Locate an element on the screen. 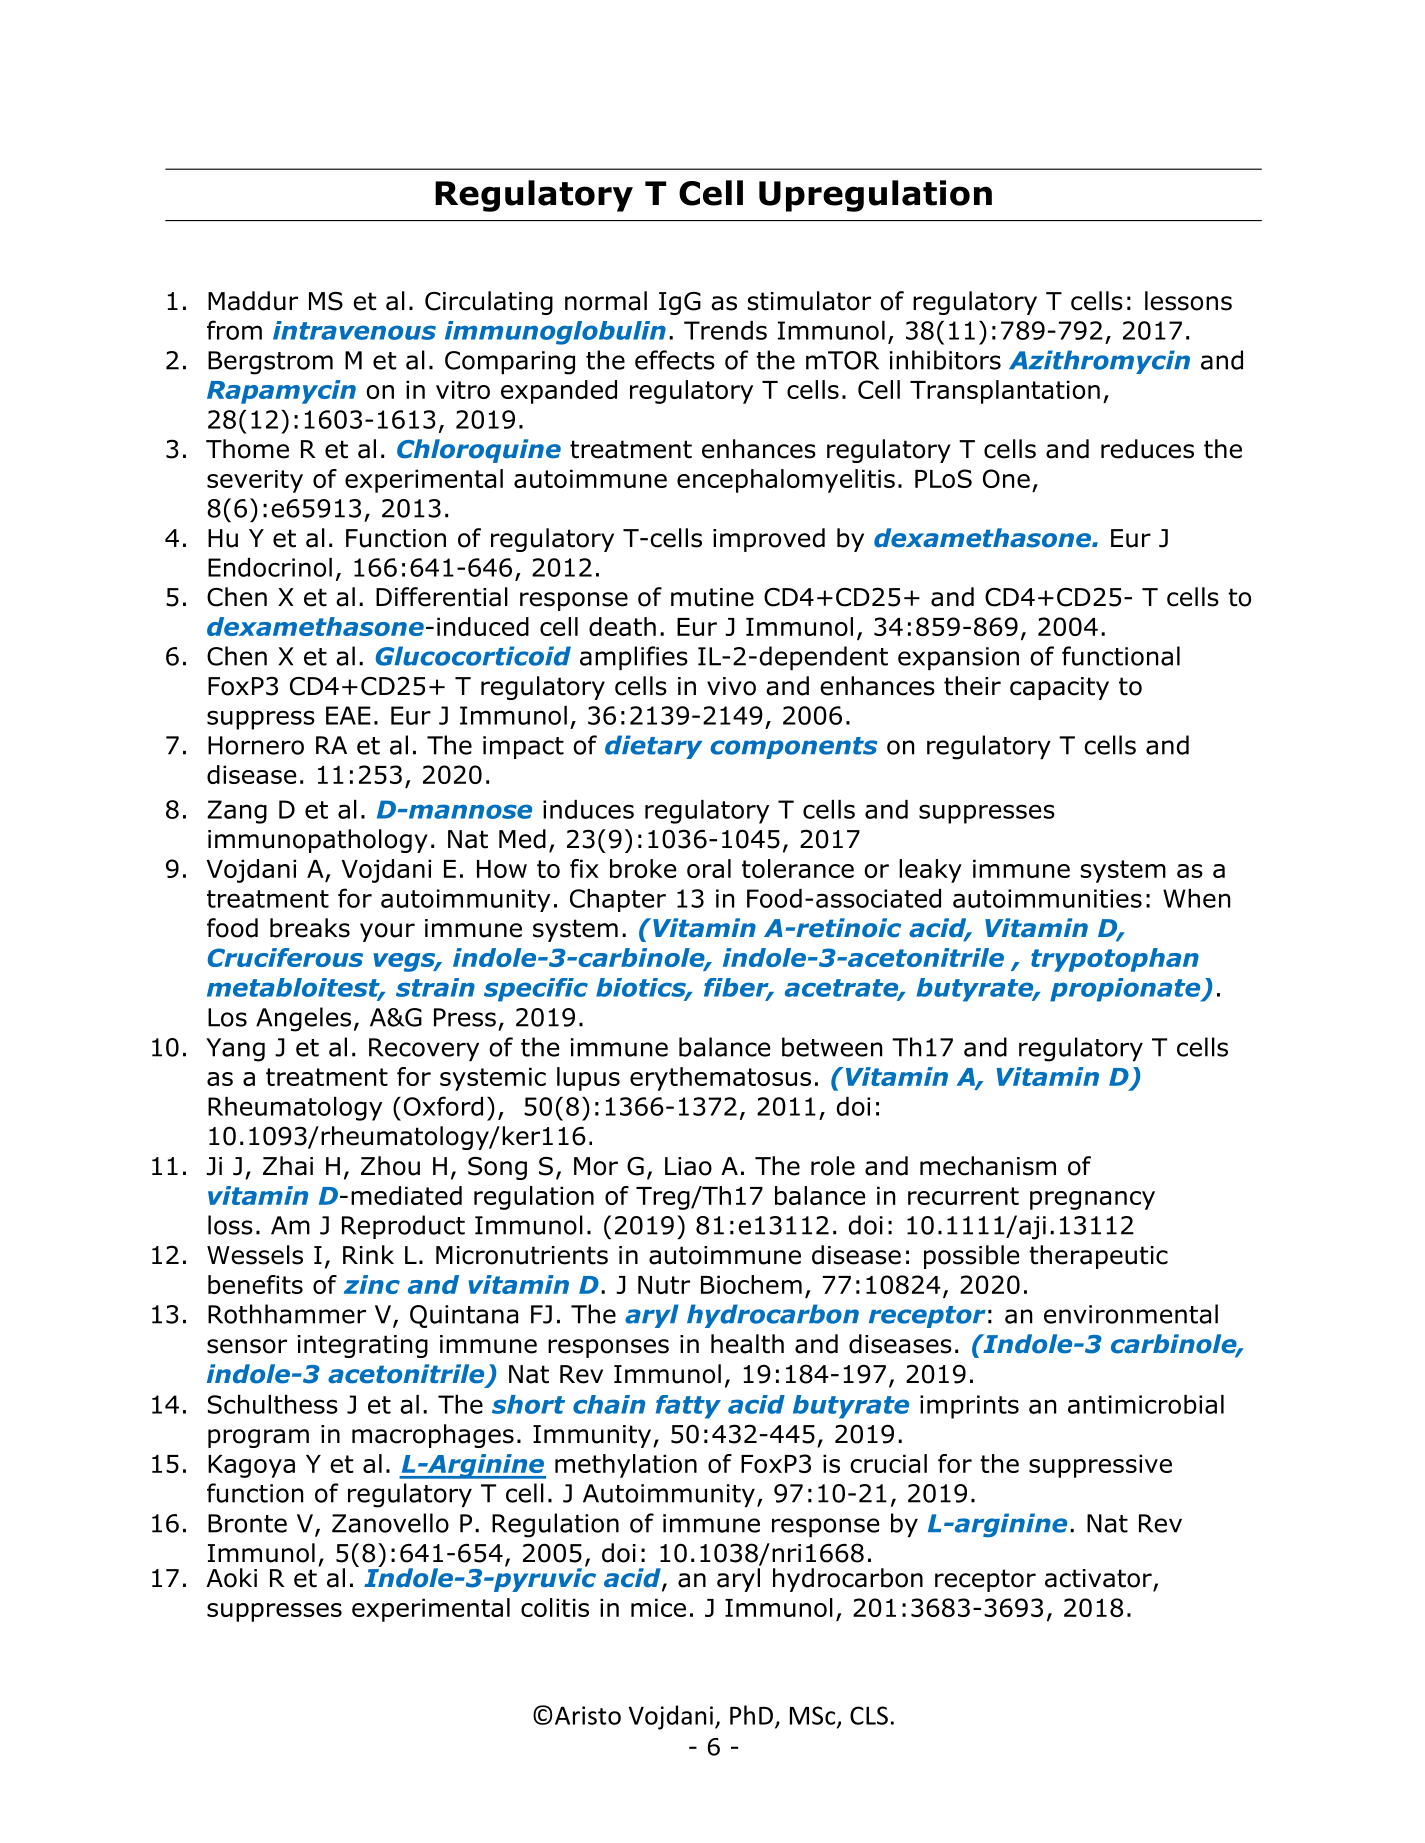 This screenshot has width=1425, height=1843. Trends is located at coordinates (725, 330).
